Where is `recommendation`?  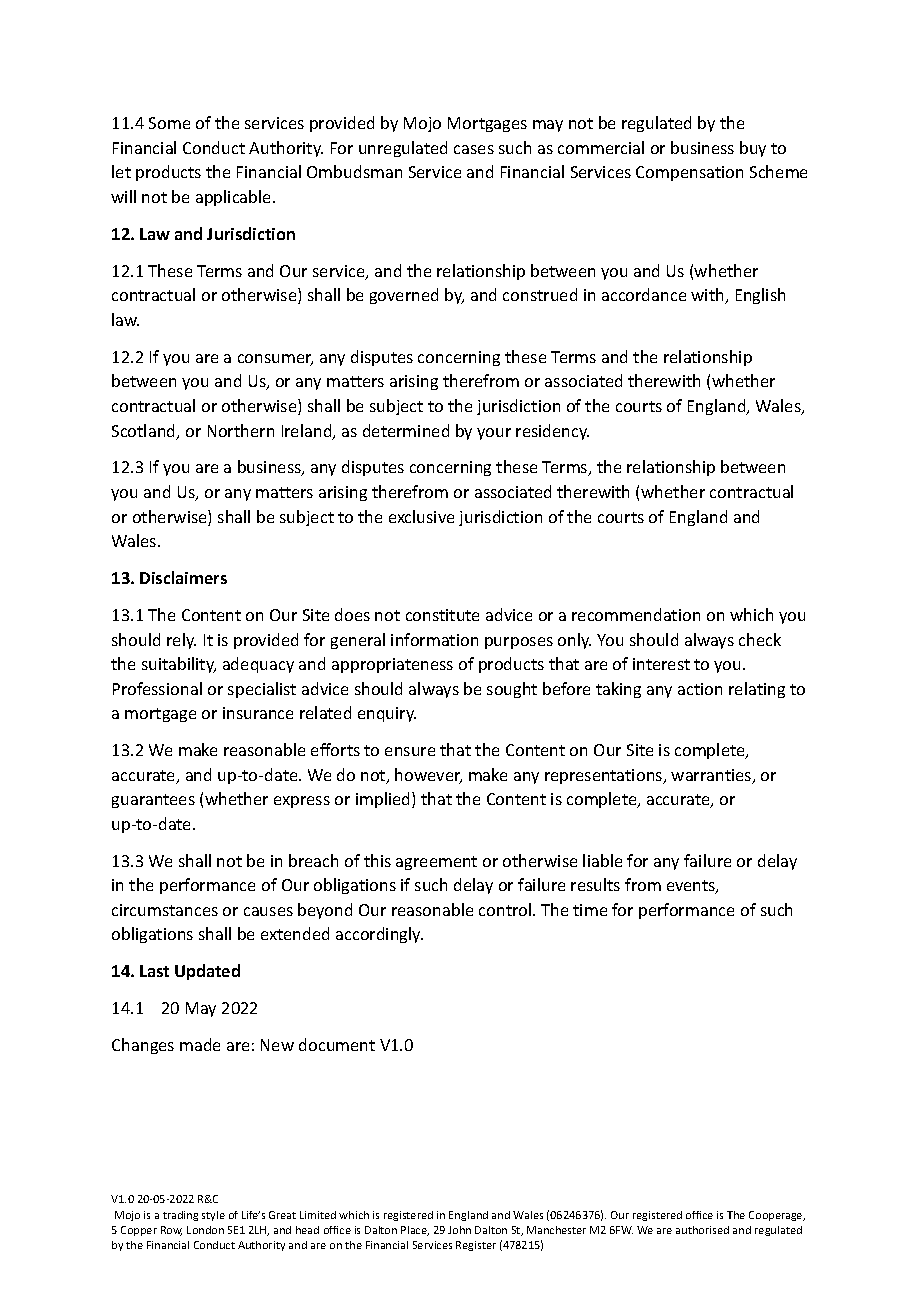 recommendation is located at coordinates (636, 614).
